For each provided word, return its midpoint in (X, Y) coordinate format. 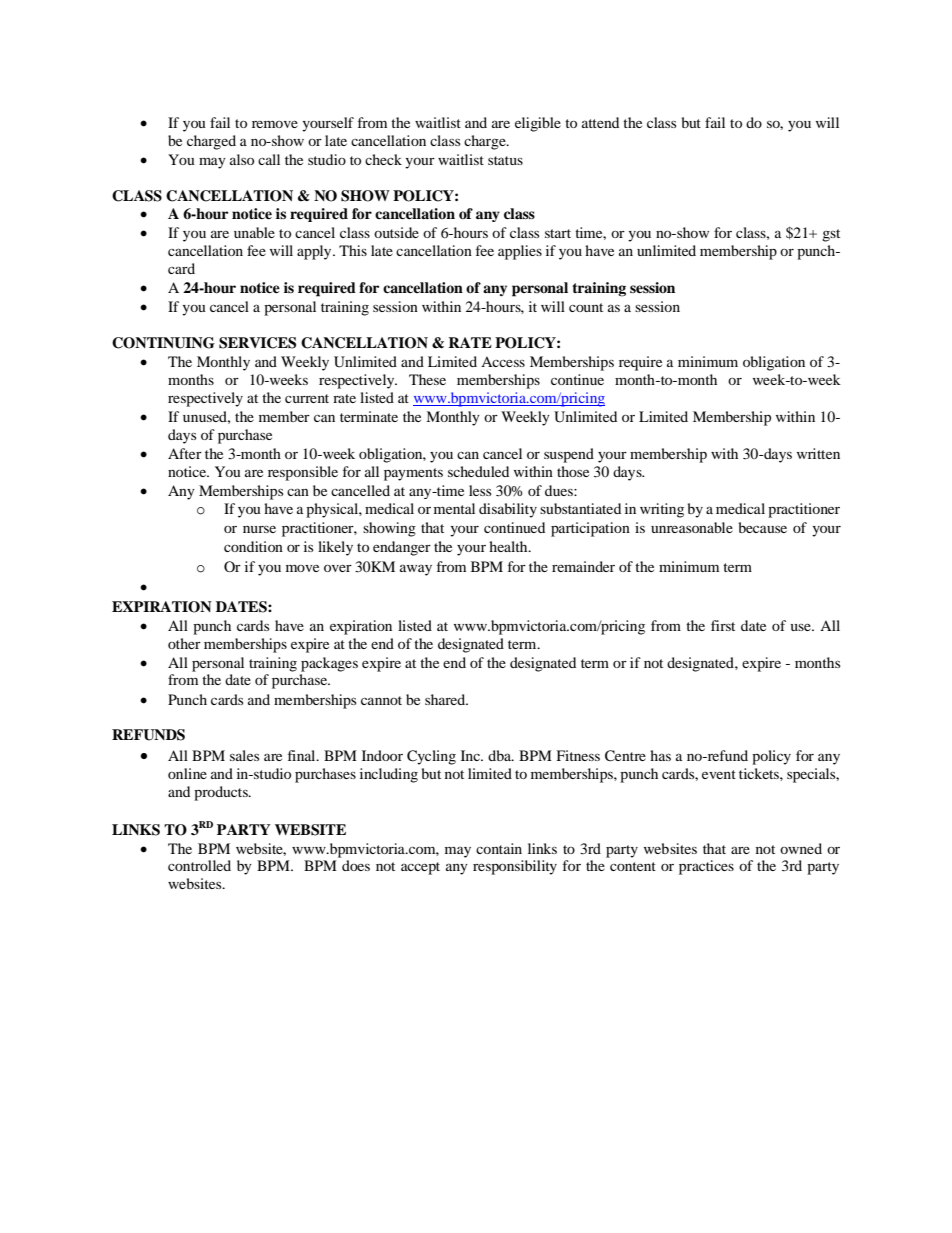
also (242, 159)
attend (600, 122)
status (505, 160)
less (480, 490)
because (763, 527)
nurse (259, 529)
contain (499, 848)
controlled (199, 865)
